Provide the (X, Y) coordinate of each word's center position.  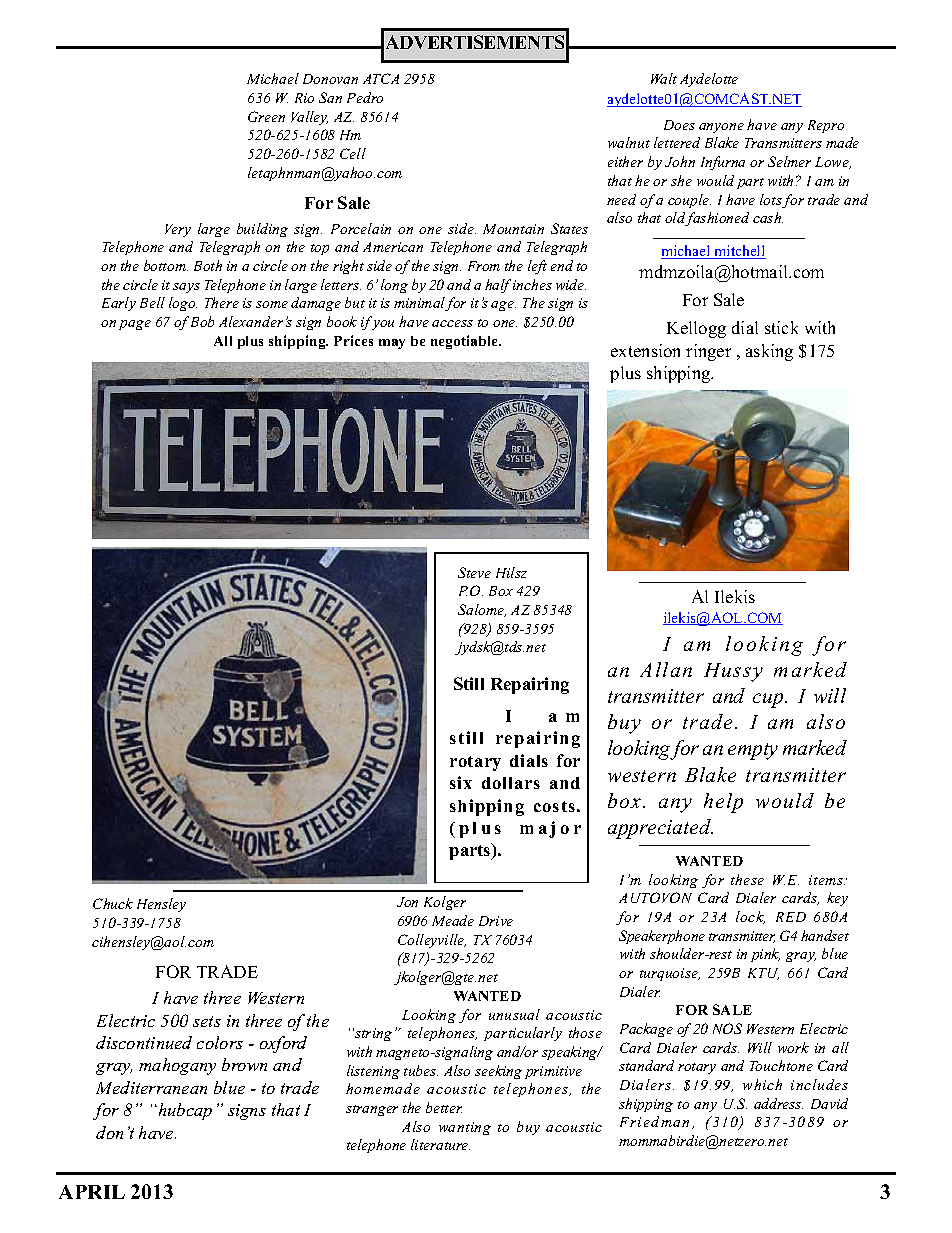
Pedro (365, 97)
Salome (482, 610)
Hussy (733, 672)
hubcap (184, 1111)
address (778, 1103)
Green (266, 116)
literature (440, 1144)
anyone (721, 128)
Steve (474, 572)
